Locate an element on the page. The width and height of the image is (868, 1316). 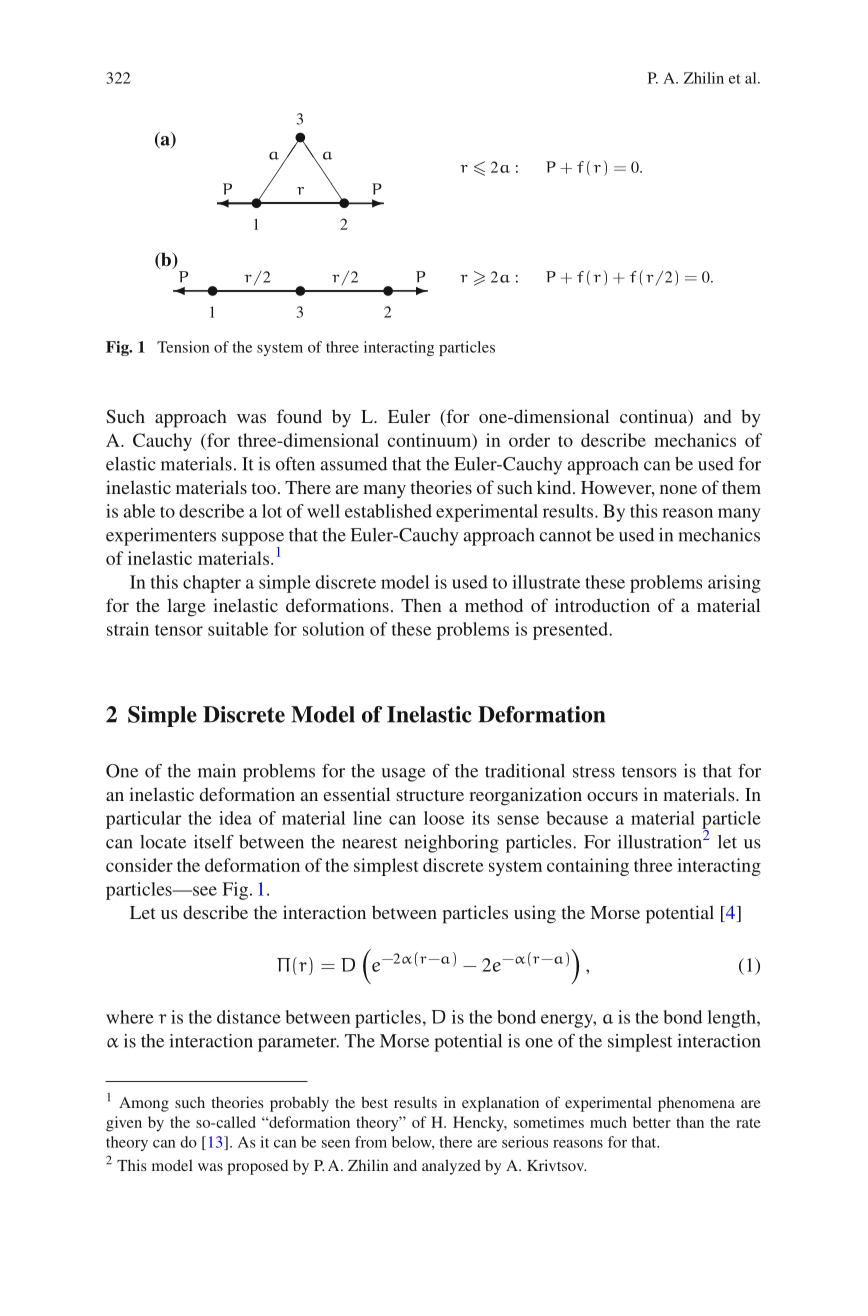
neighboring is located at coordinates (451, 844).
